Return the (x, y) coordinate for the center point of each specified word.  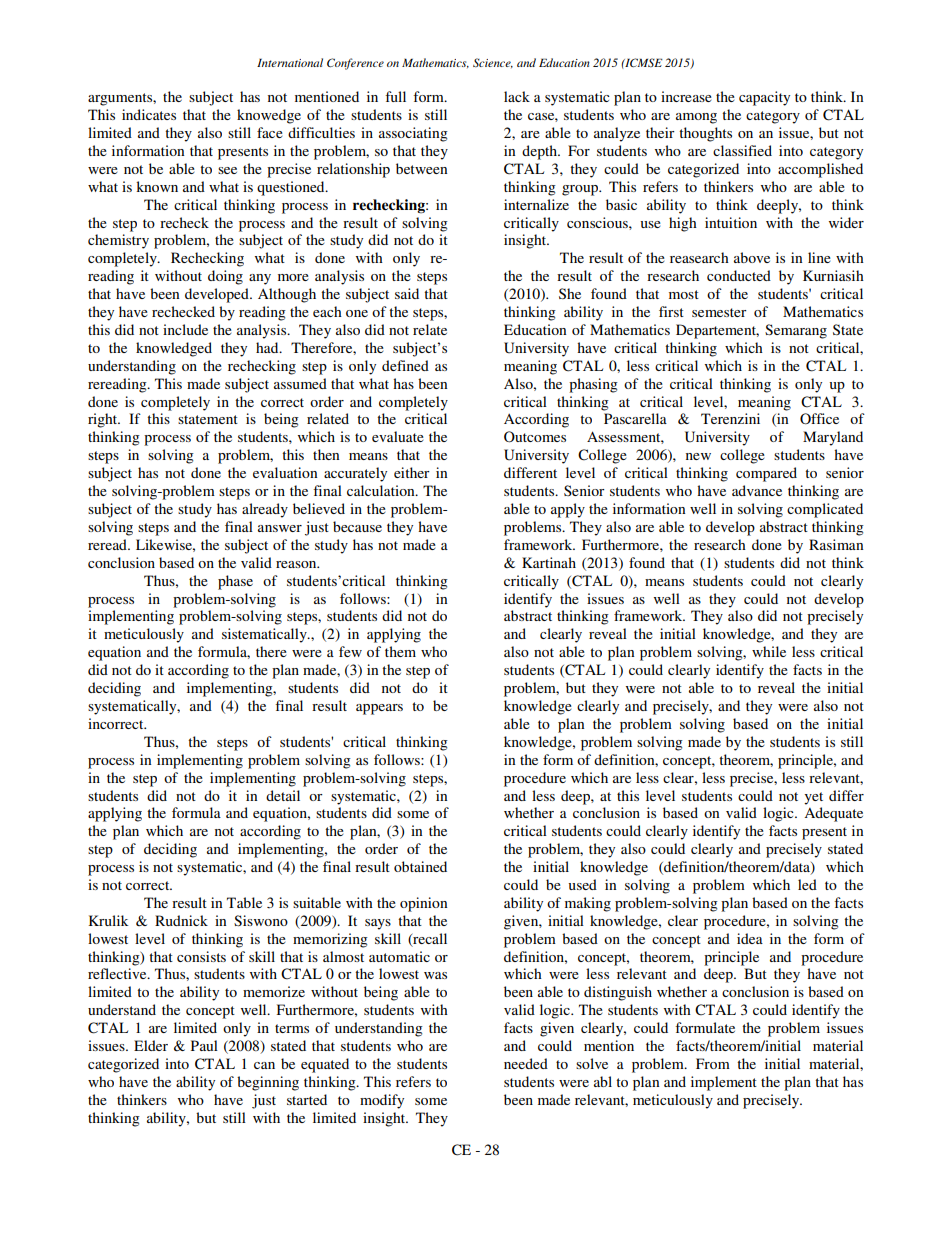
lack (517, 96)
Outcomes (535, 437)
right (104, 420)
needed (526, 1063)
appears (379, 709)
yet (813, 798)
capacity (764, 98)
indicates (149, 114)
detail (283, 795)
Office (819, 419)
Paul (204, 1045)
